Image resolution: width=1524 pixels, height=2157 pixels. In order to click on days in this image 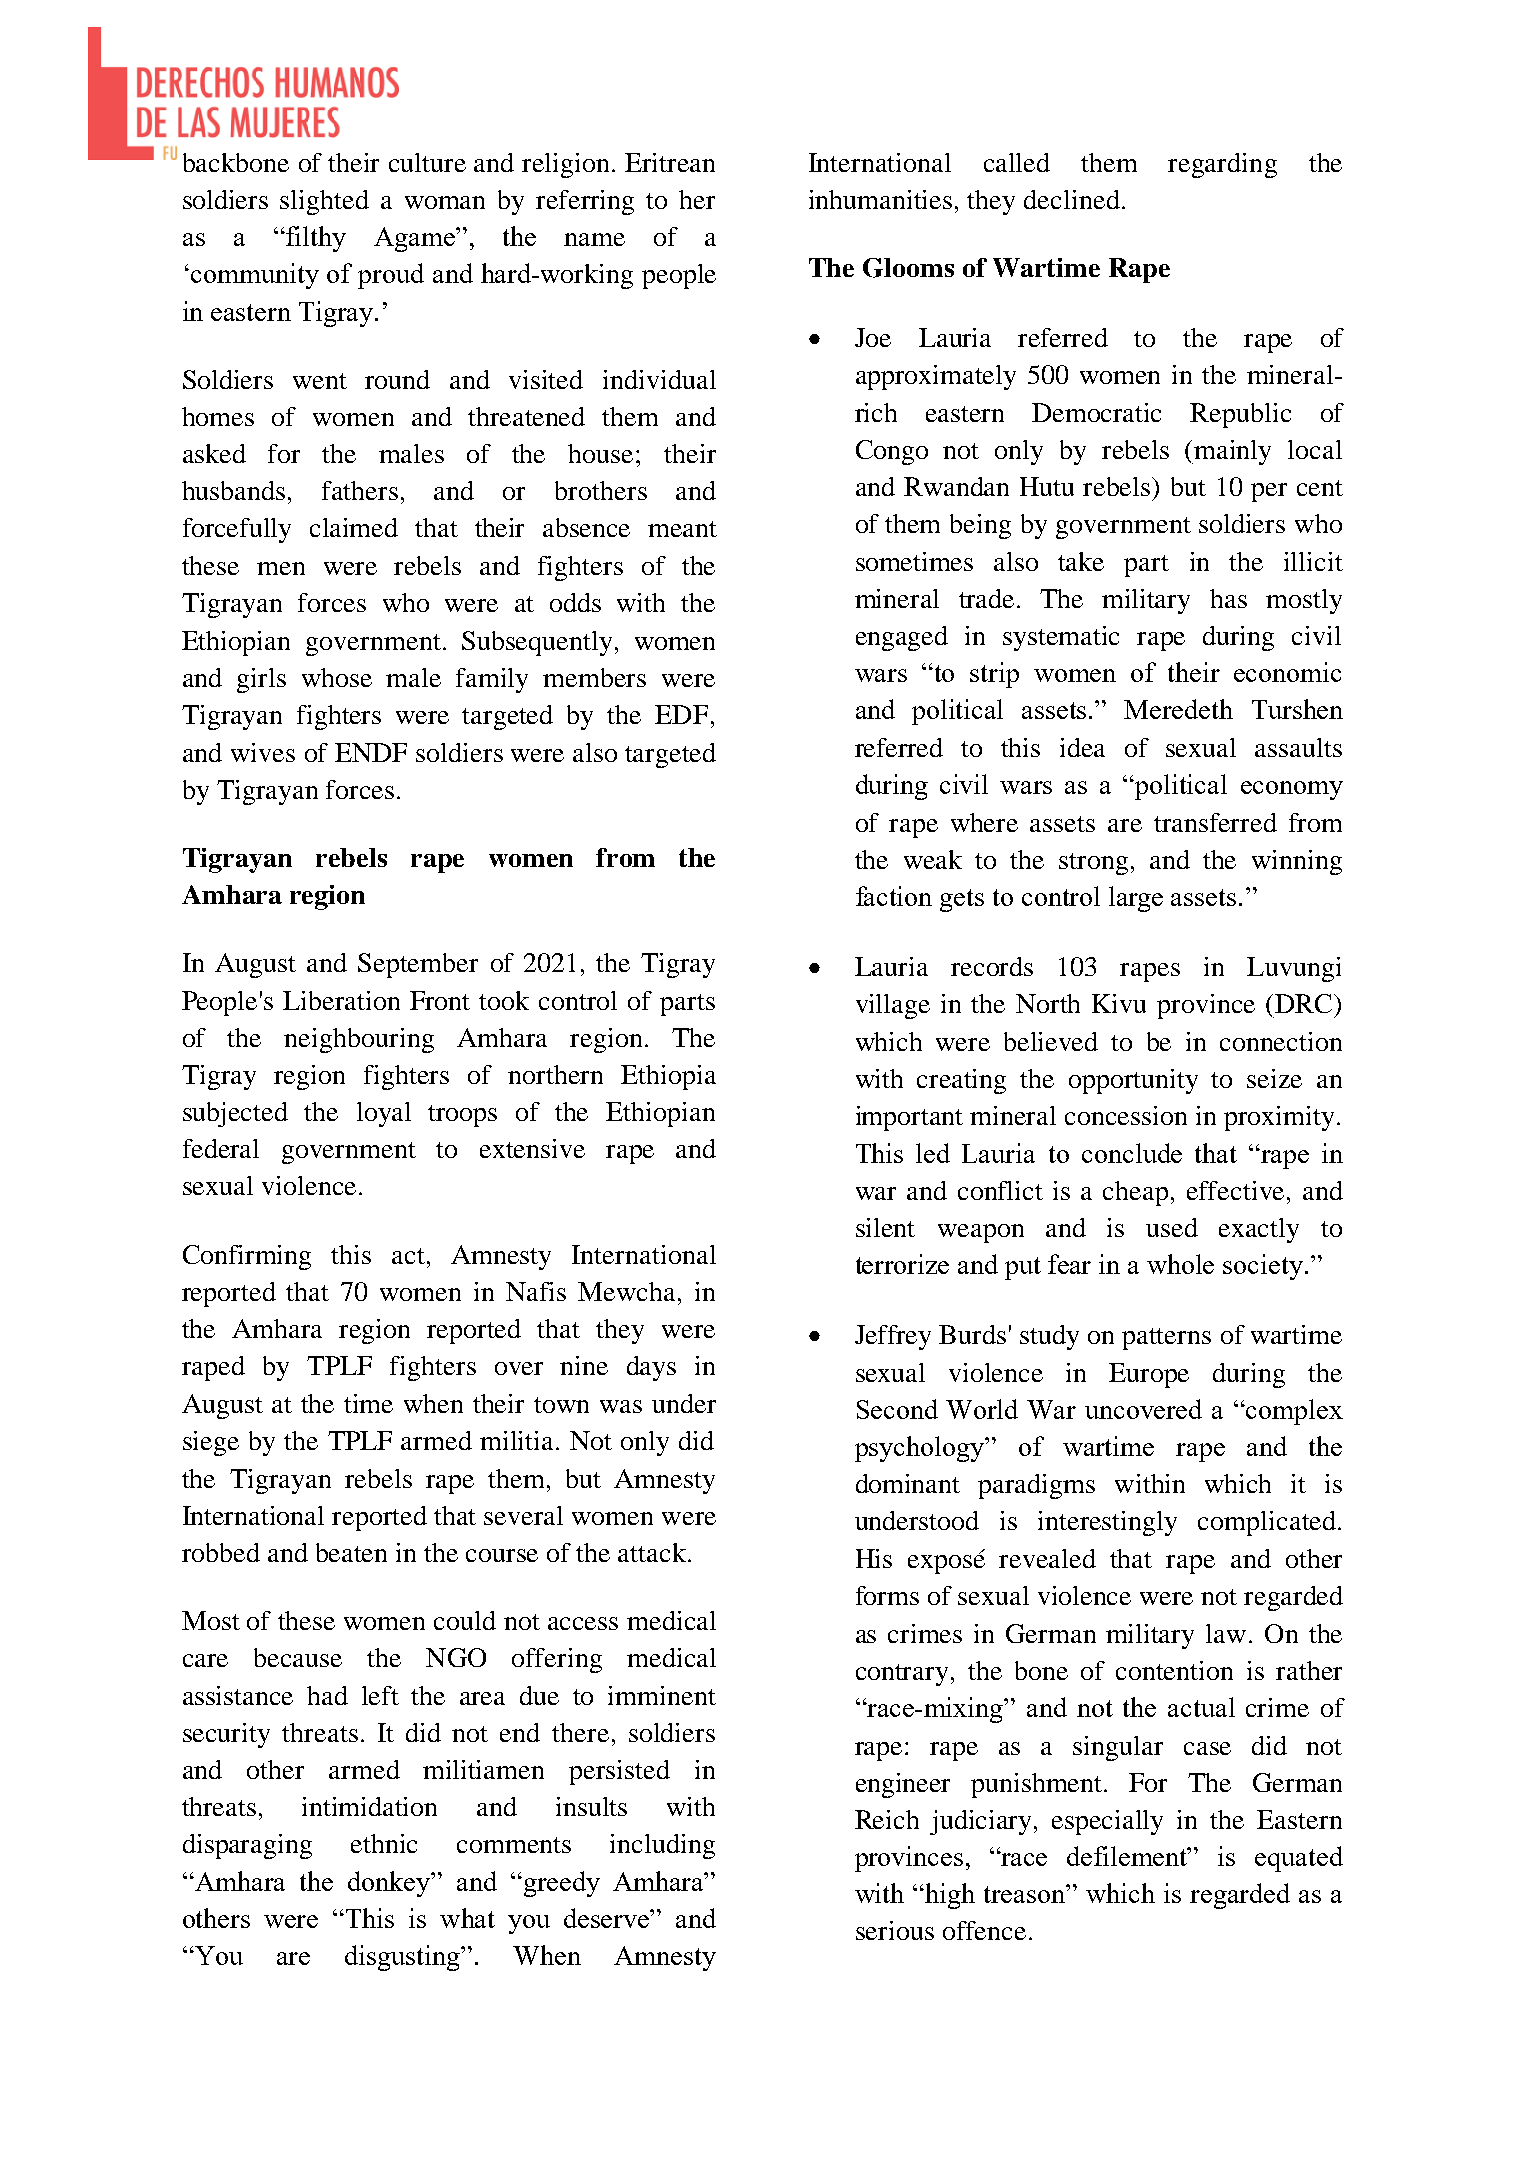, I will do `click(651, 1368)`.
